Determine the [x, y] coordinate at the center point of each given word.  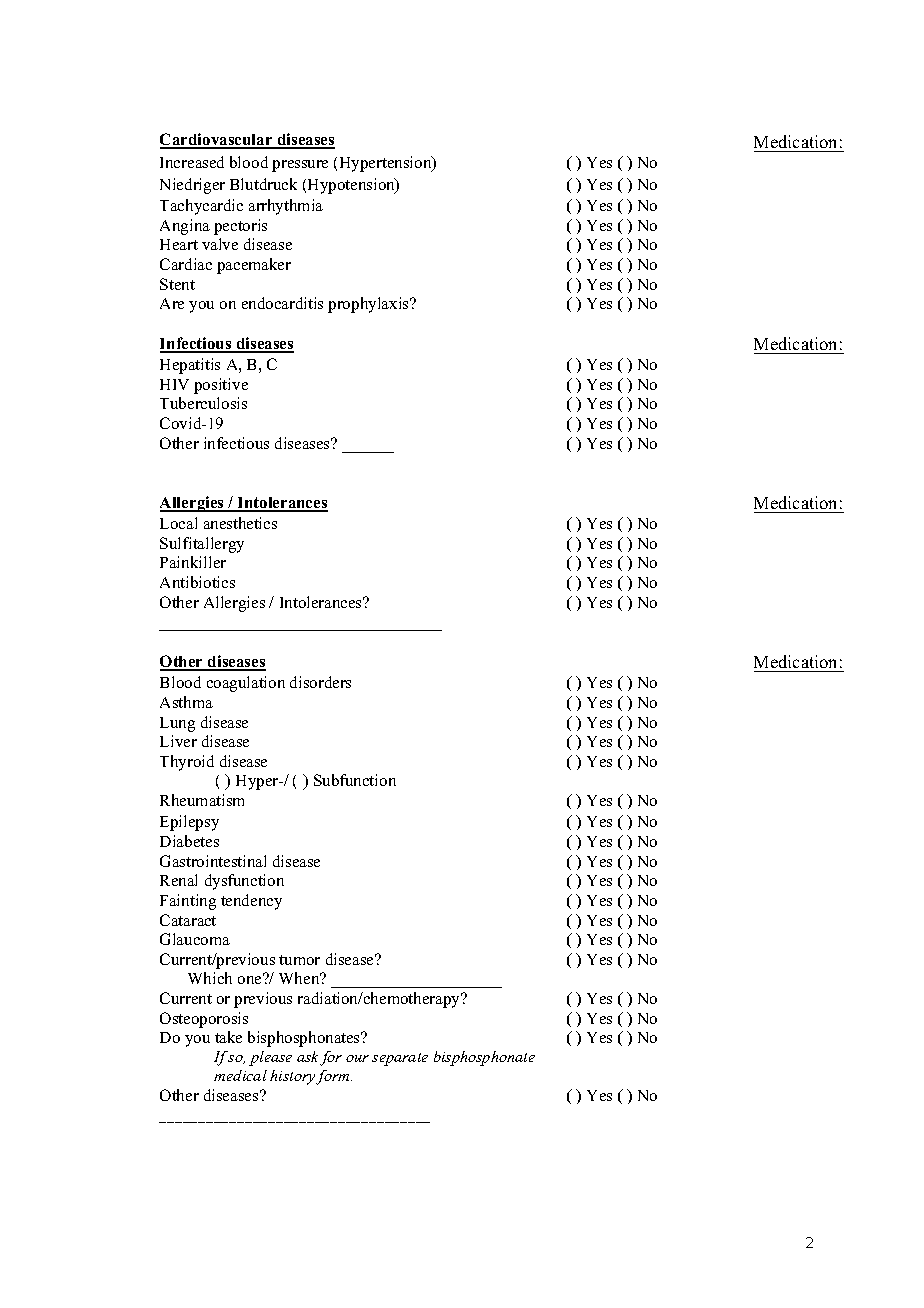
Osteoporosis [204, 1020]
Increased [192, 162]
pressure [300, 166]
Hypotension [352, 186]
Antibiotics [197, 582]
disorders [320, 682]
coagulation [246, 684]
